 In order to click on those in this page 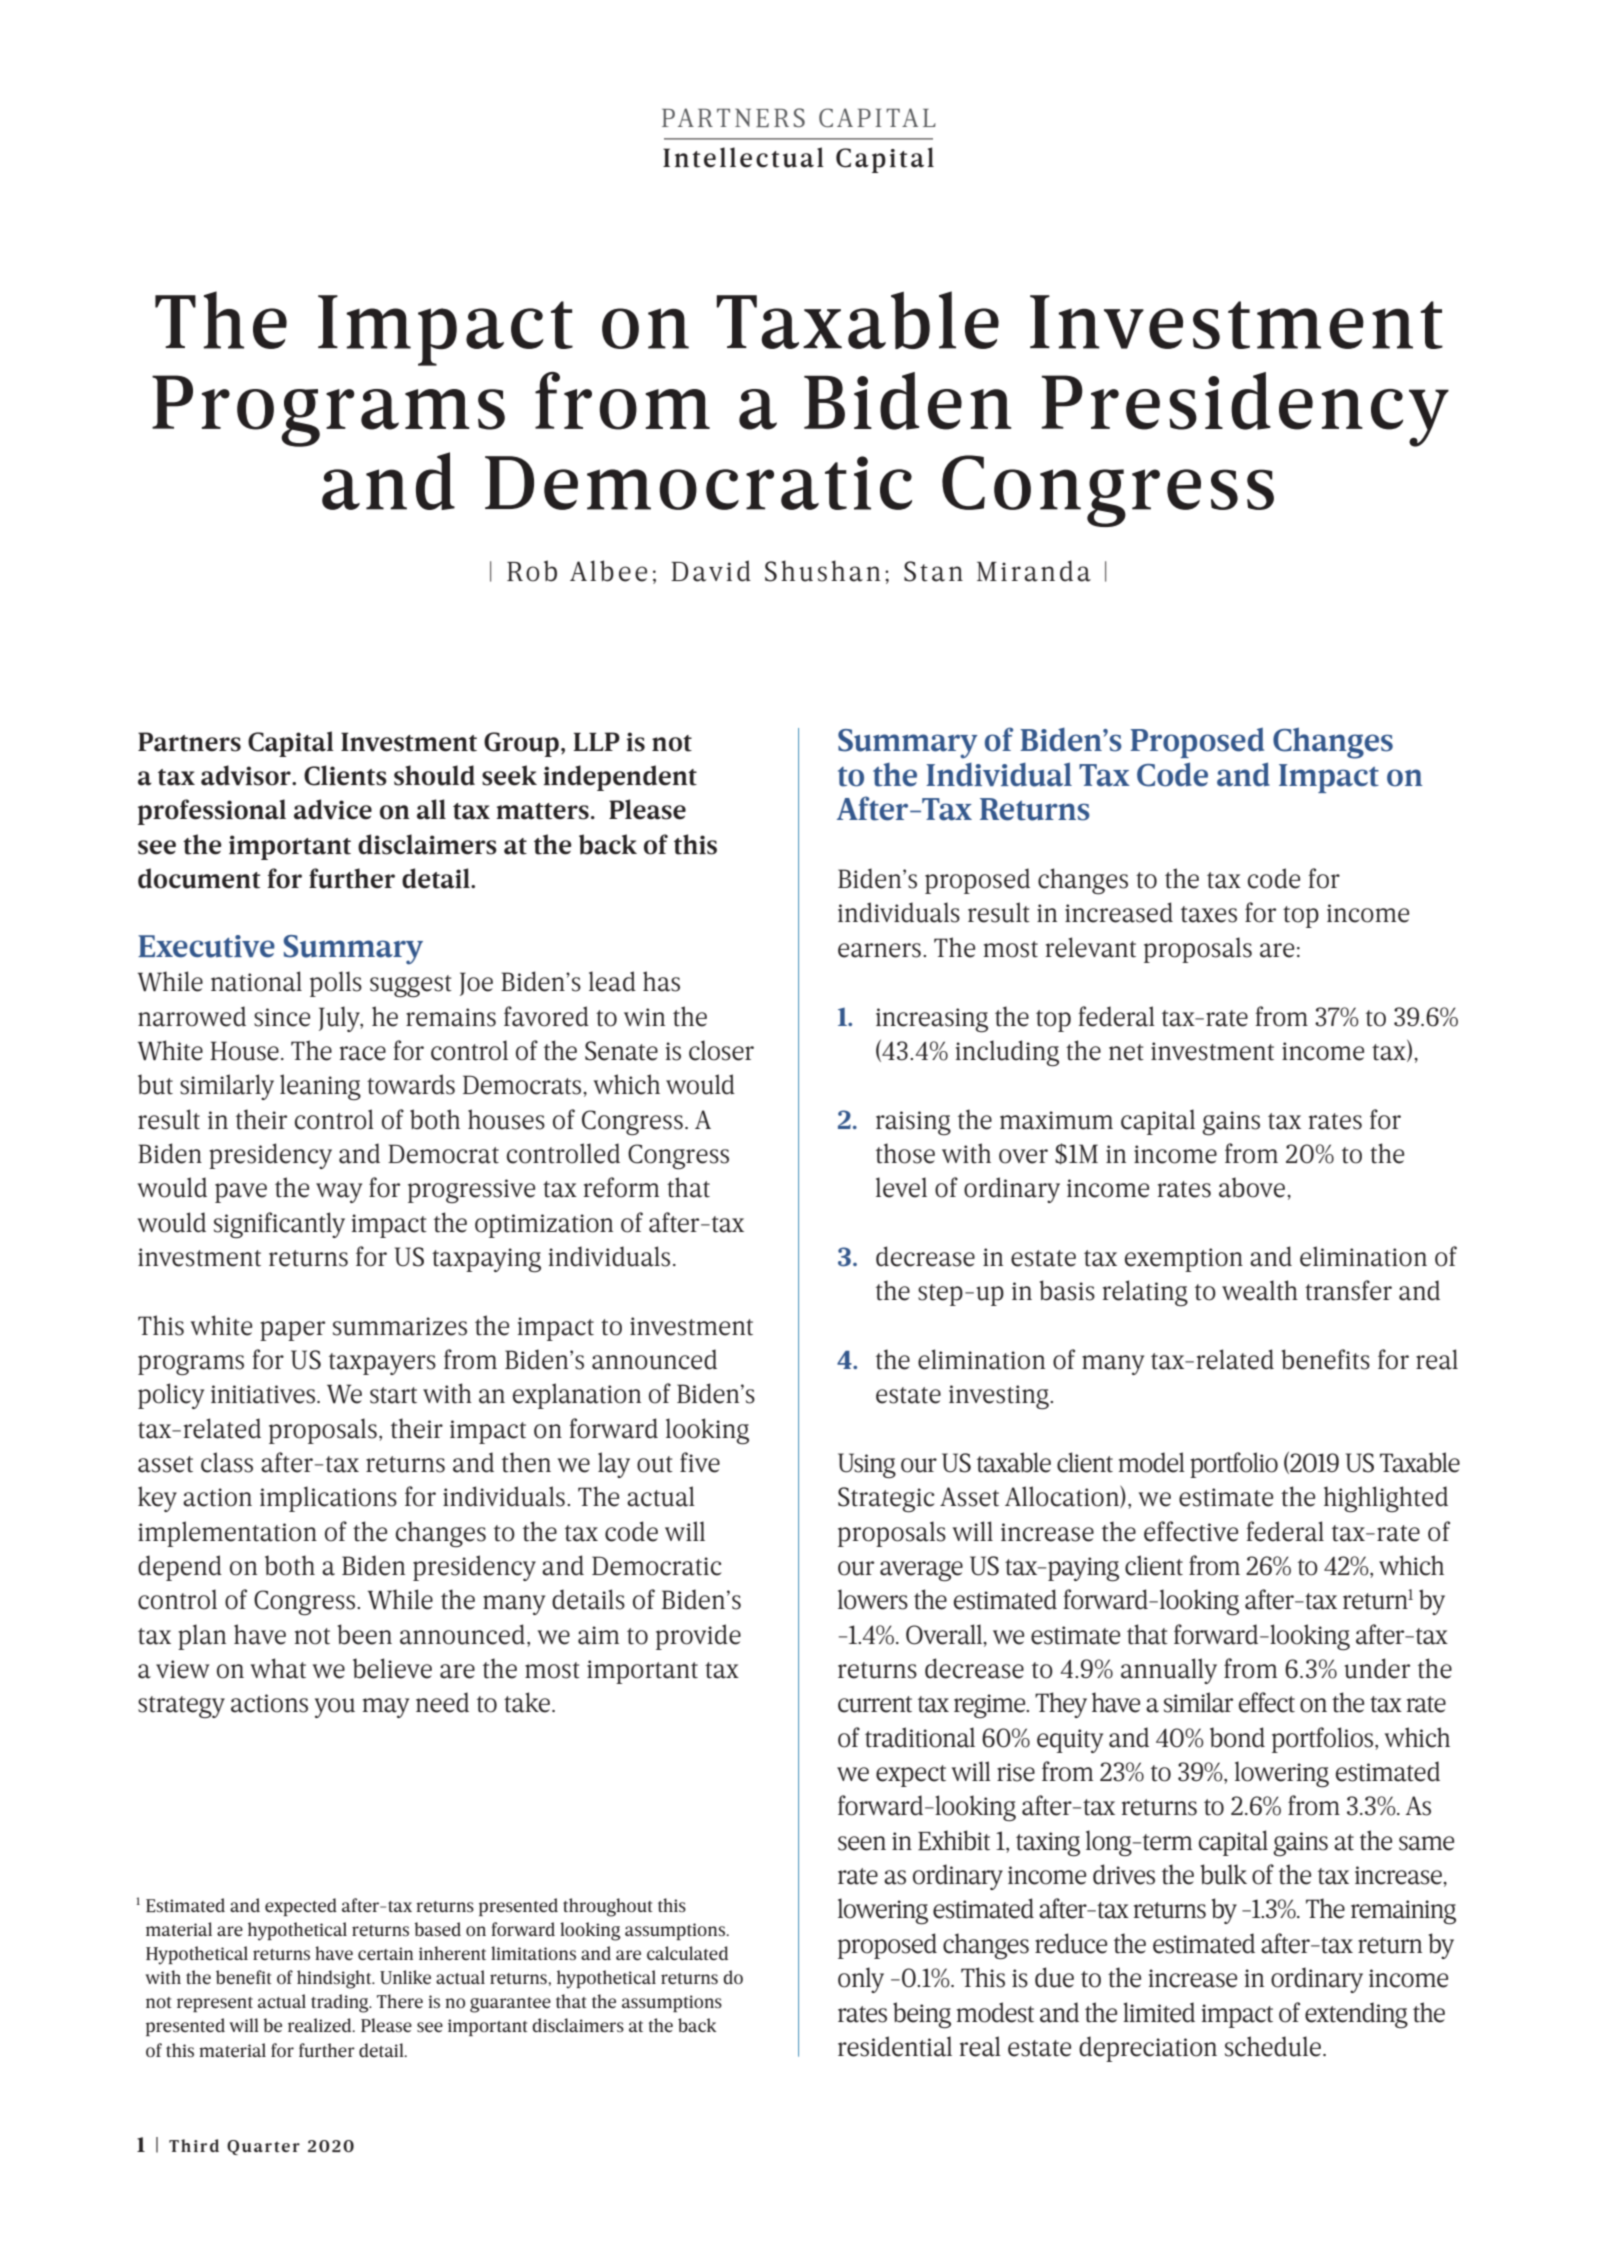, I will do `click(905, 1153)`.
